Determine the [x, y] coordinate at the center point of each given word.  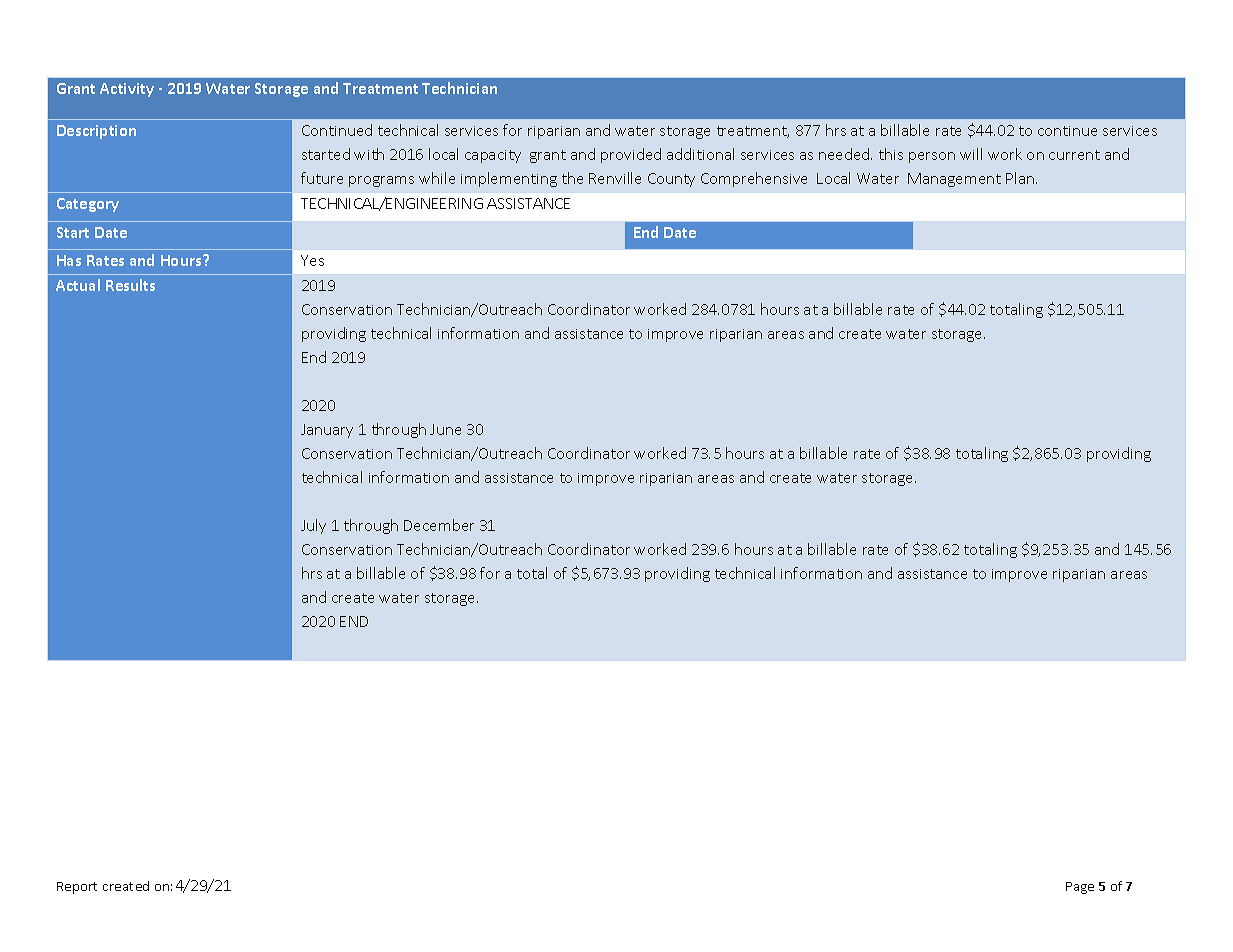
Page [1080, 888]
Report [77, 888]
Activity [127, 90]
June [445, 429]
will [971, 154]
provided [631, 155]
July [313, 526]
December [439, 525]
